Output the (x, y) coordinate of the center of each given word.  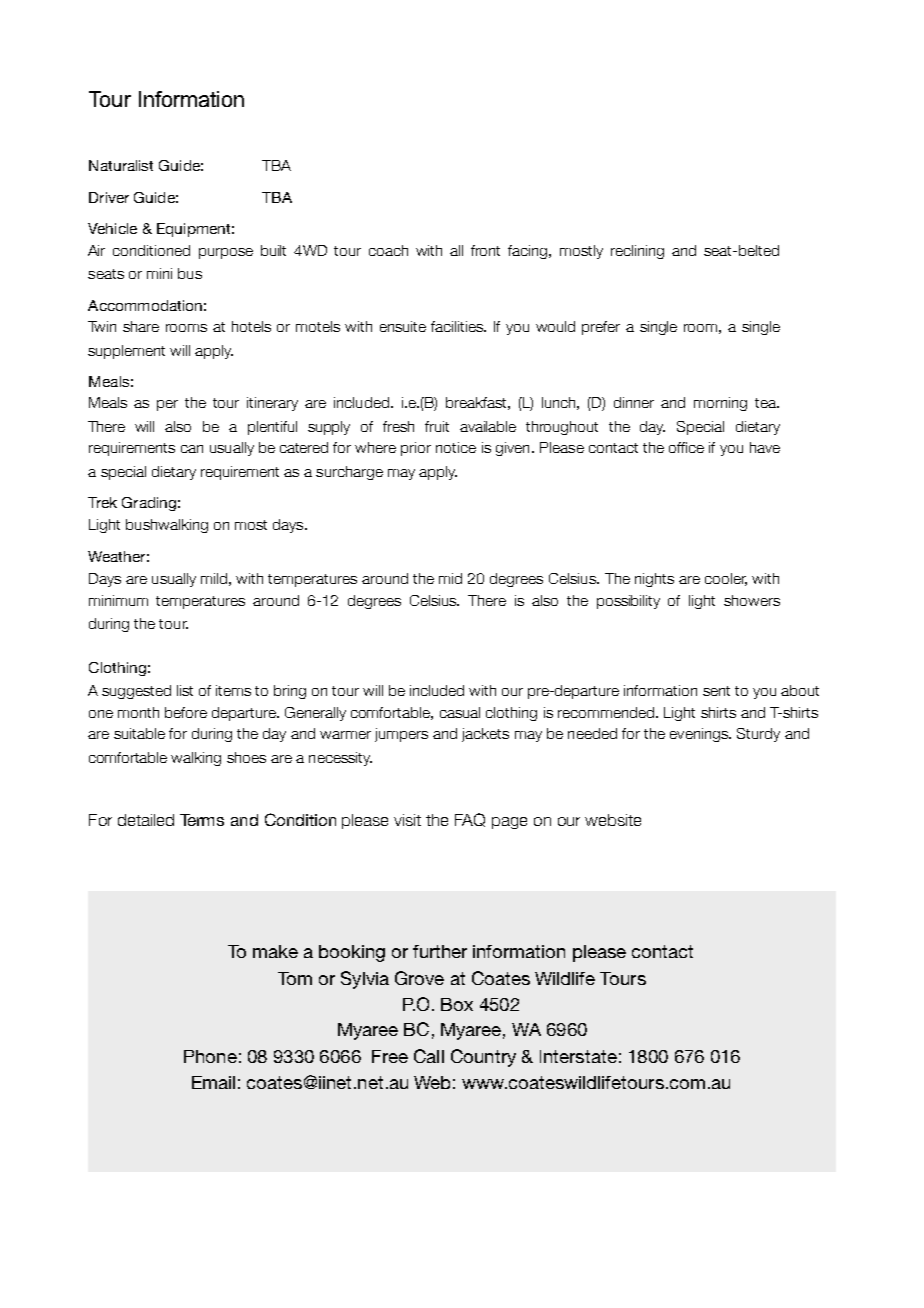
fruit (437, 426)
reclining (637, 252)
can (192, 449)
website (613, 820)
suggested (136, 692)
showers (752, 600)
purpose (226, 253)
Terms (202, 820)
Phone (210, 1056)
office (686, 447)
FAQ (470, 820)
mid (450, 578)
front (485, 250)
